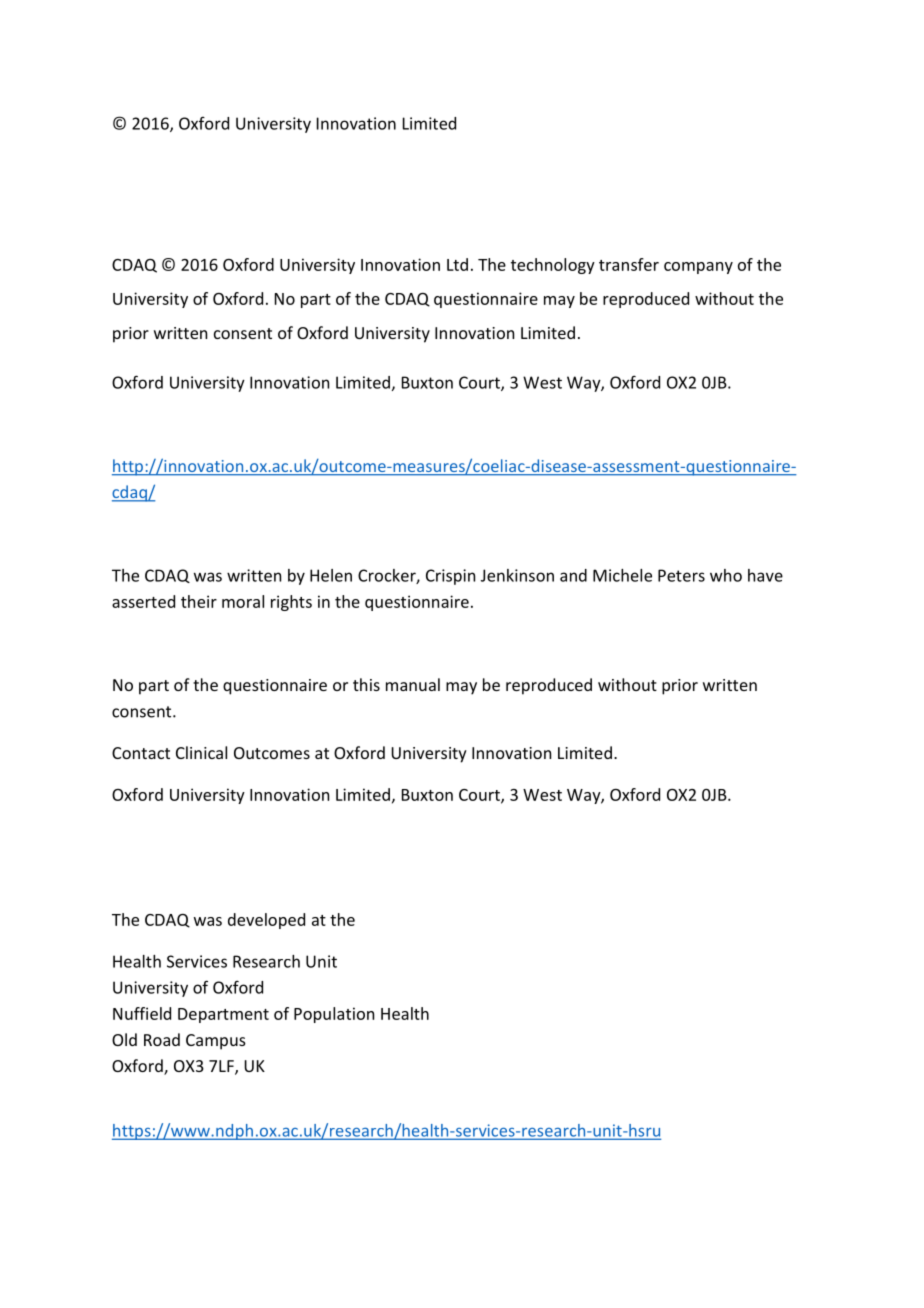 The image size is (924, 1308). What do you see at coordinates (216, 1042) in the screenshot?
I see `Campus` at bounding box center [216, 1042].
